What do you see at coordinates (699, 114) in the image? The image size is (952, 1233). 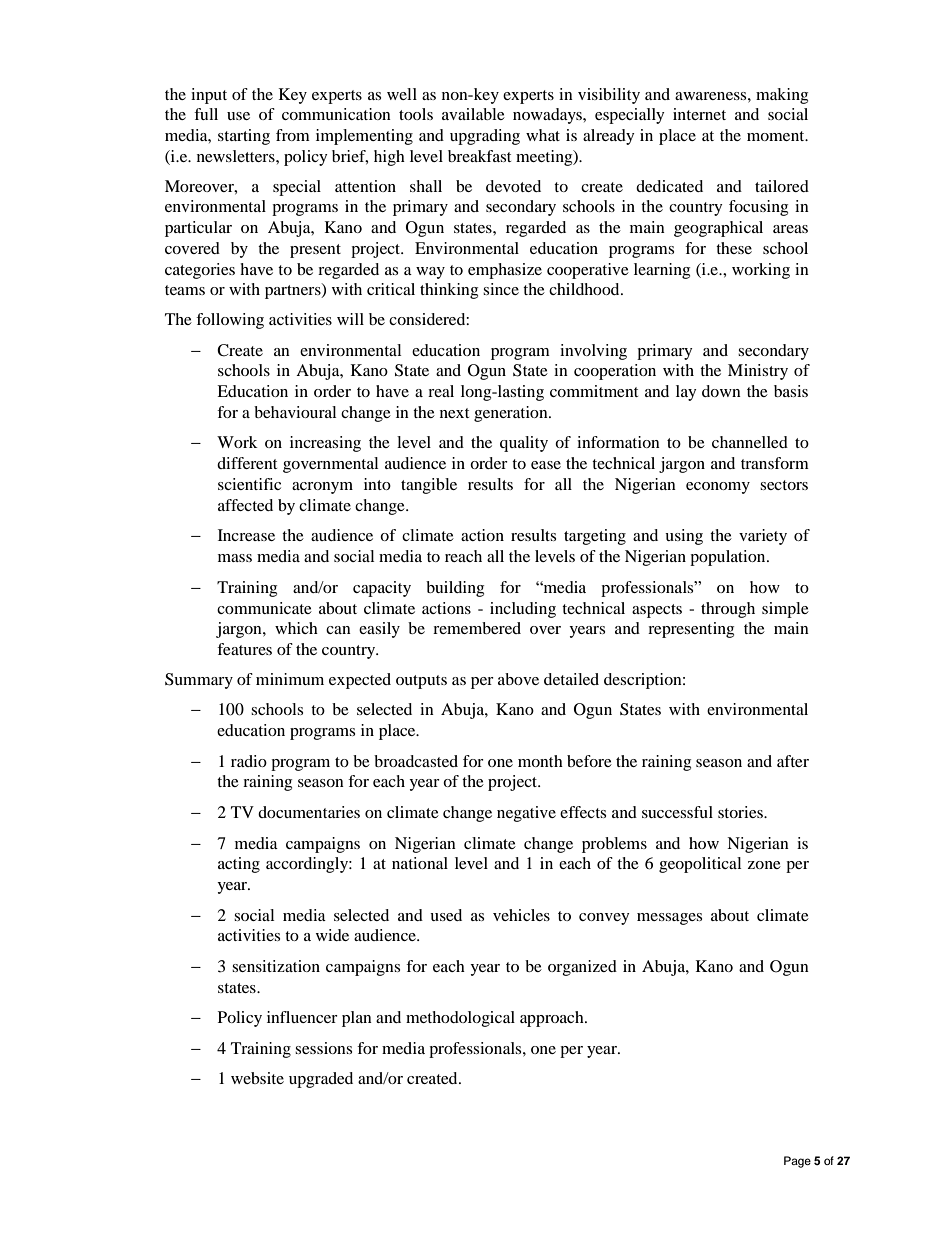 I see `internet` at bounding box center [699, 114].
